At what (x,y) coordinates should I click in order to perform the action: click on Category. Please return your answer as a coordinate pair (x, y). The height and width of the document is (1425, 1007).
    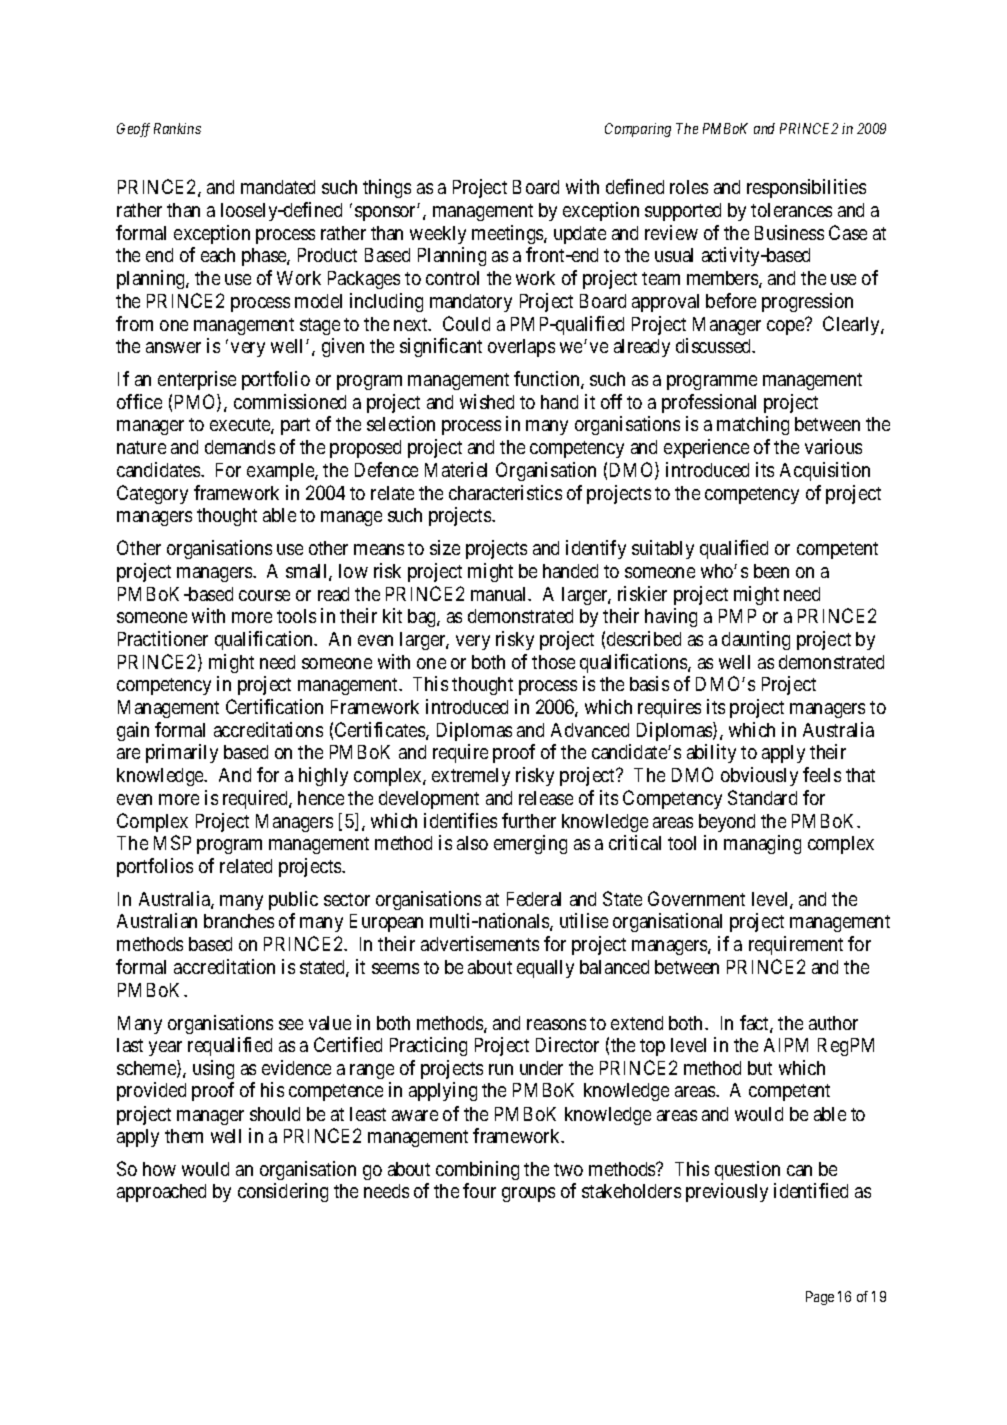
    Looking at the image, I should click on (152, 494).
